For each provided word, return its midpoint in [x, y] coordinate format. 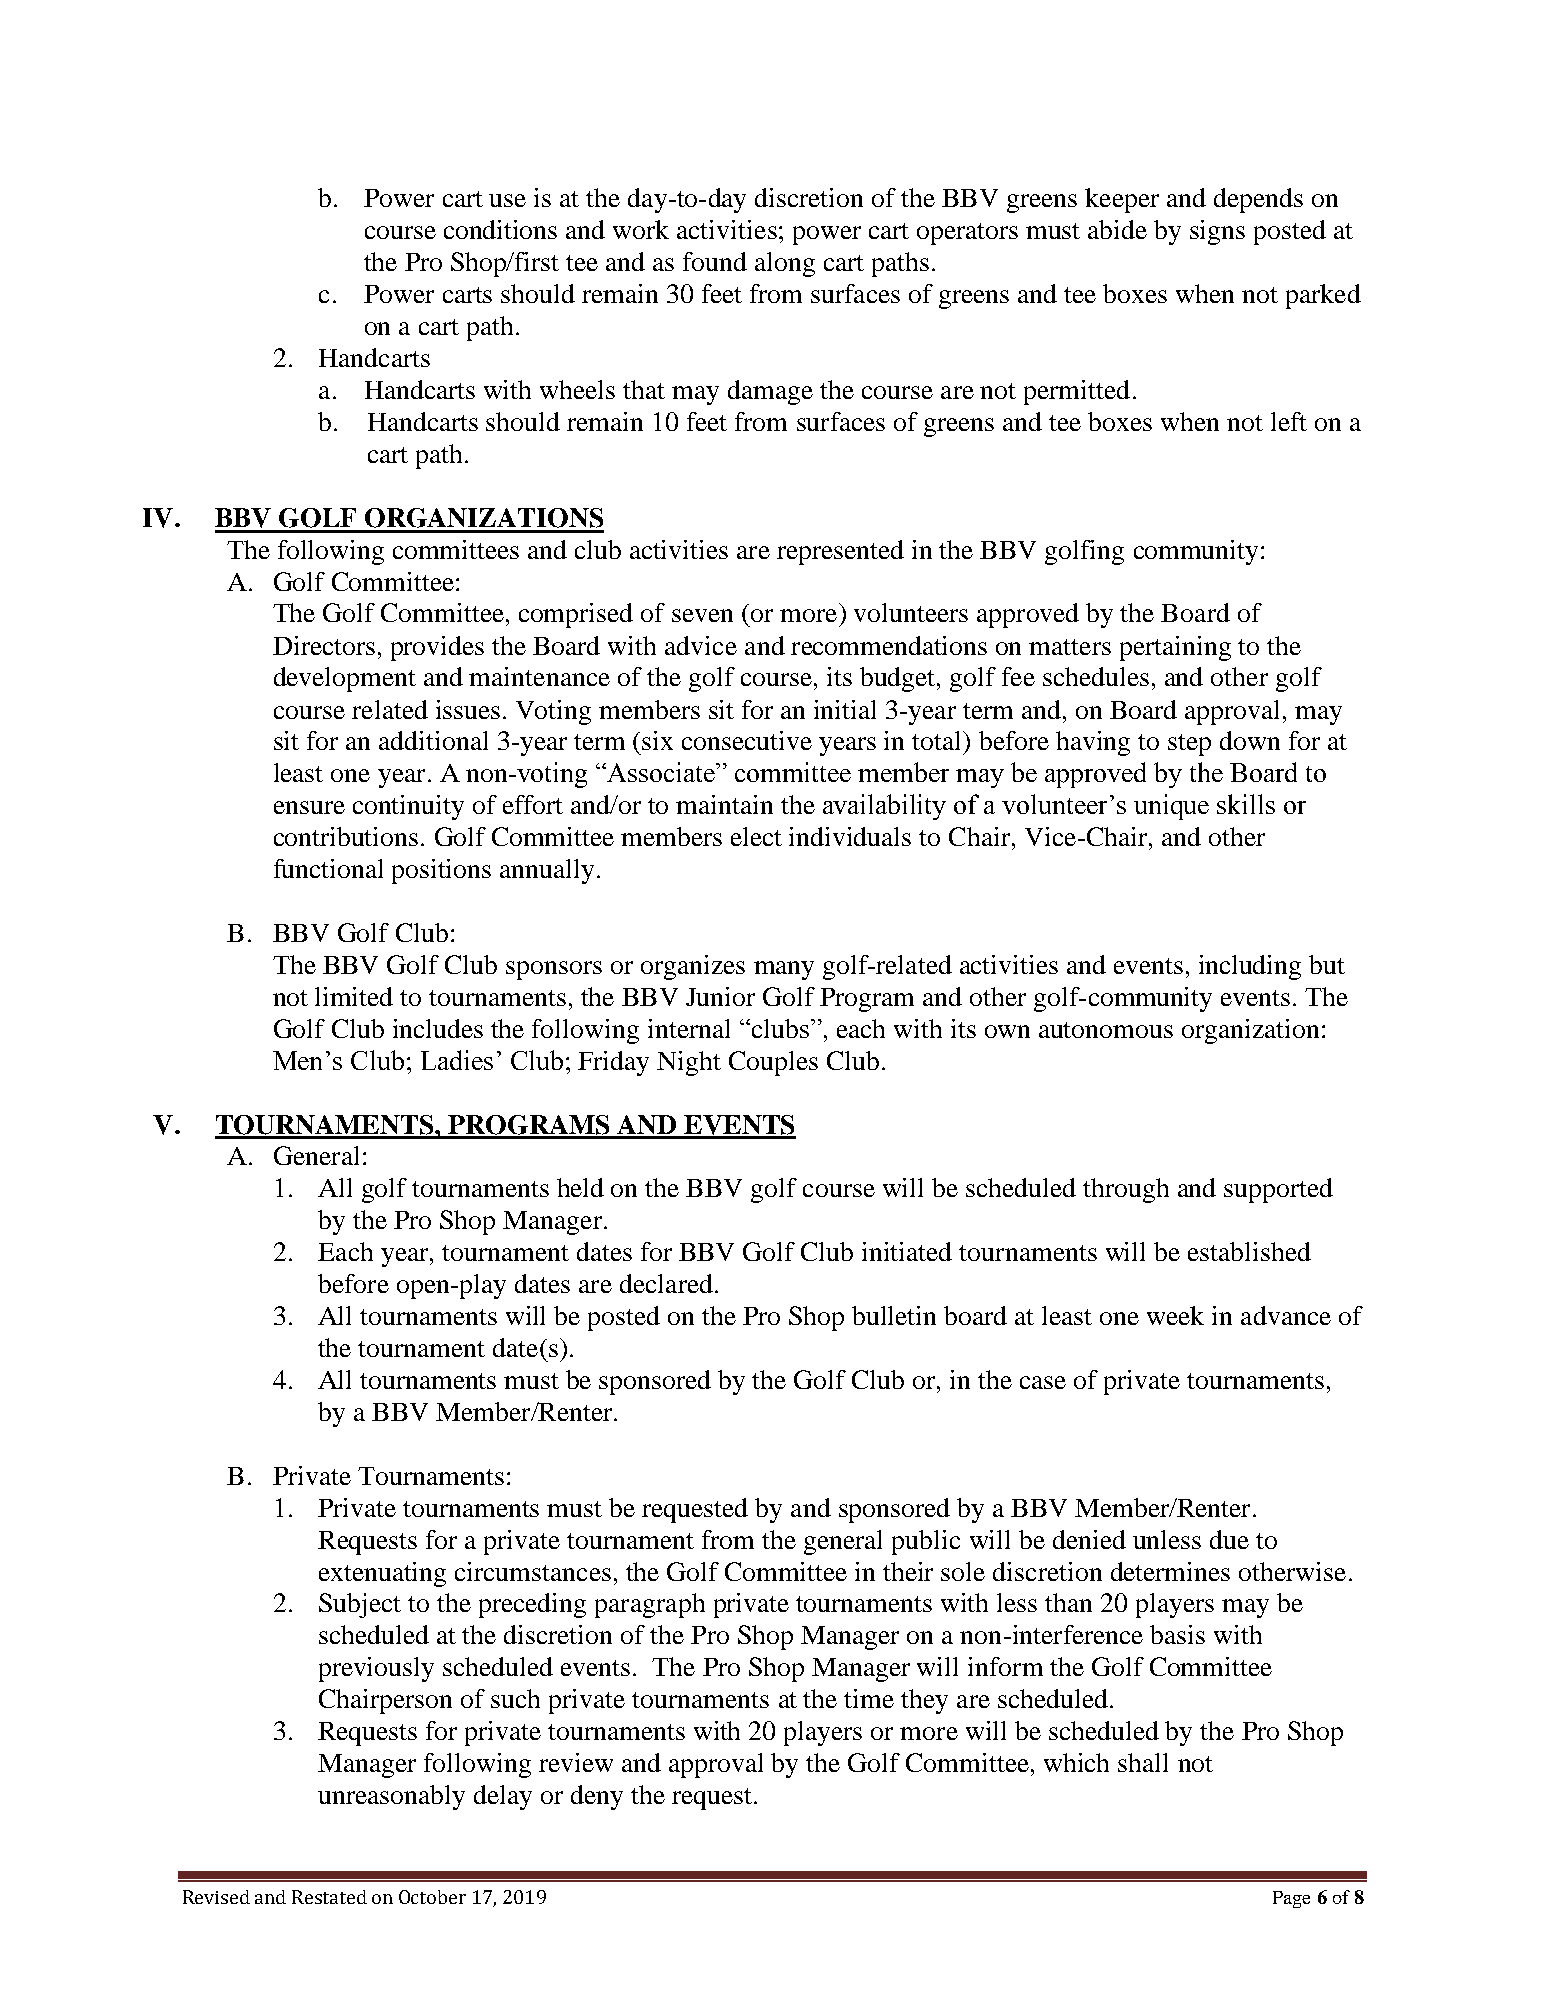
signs [1217, 232]
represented [840, 552]
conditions [500, 229]
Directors [324, 645]
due [1229, 1539]
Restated [329, 1897]
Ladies [457, 1060]
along [785, 264]
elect [756, 836]
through [1126, 1190]
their [908, 1571]
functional [328, 868]
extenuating [382, 1574]
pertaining [1175, 648]
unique [1171, 807]
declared [666, 1283]
